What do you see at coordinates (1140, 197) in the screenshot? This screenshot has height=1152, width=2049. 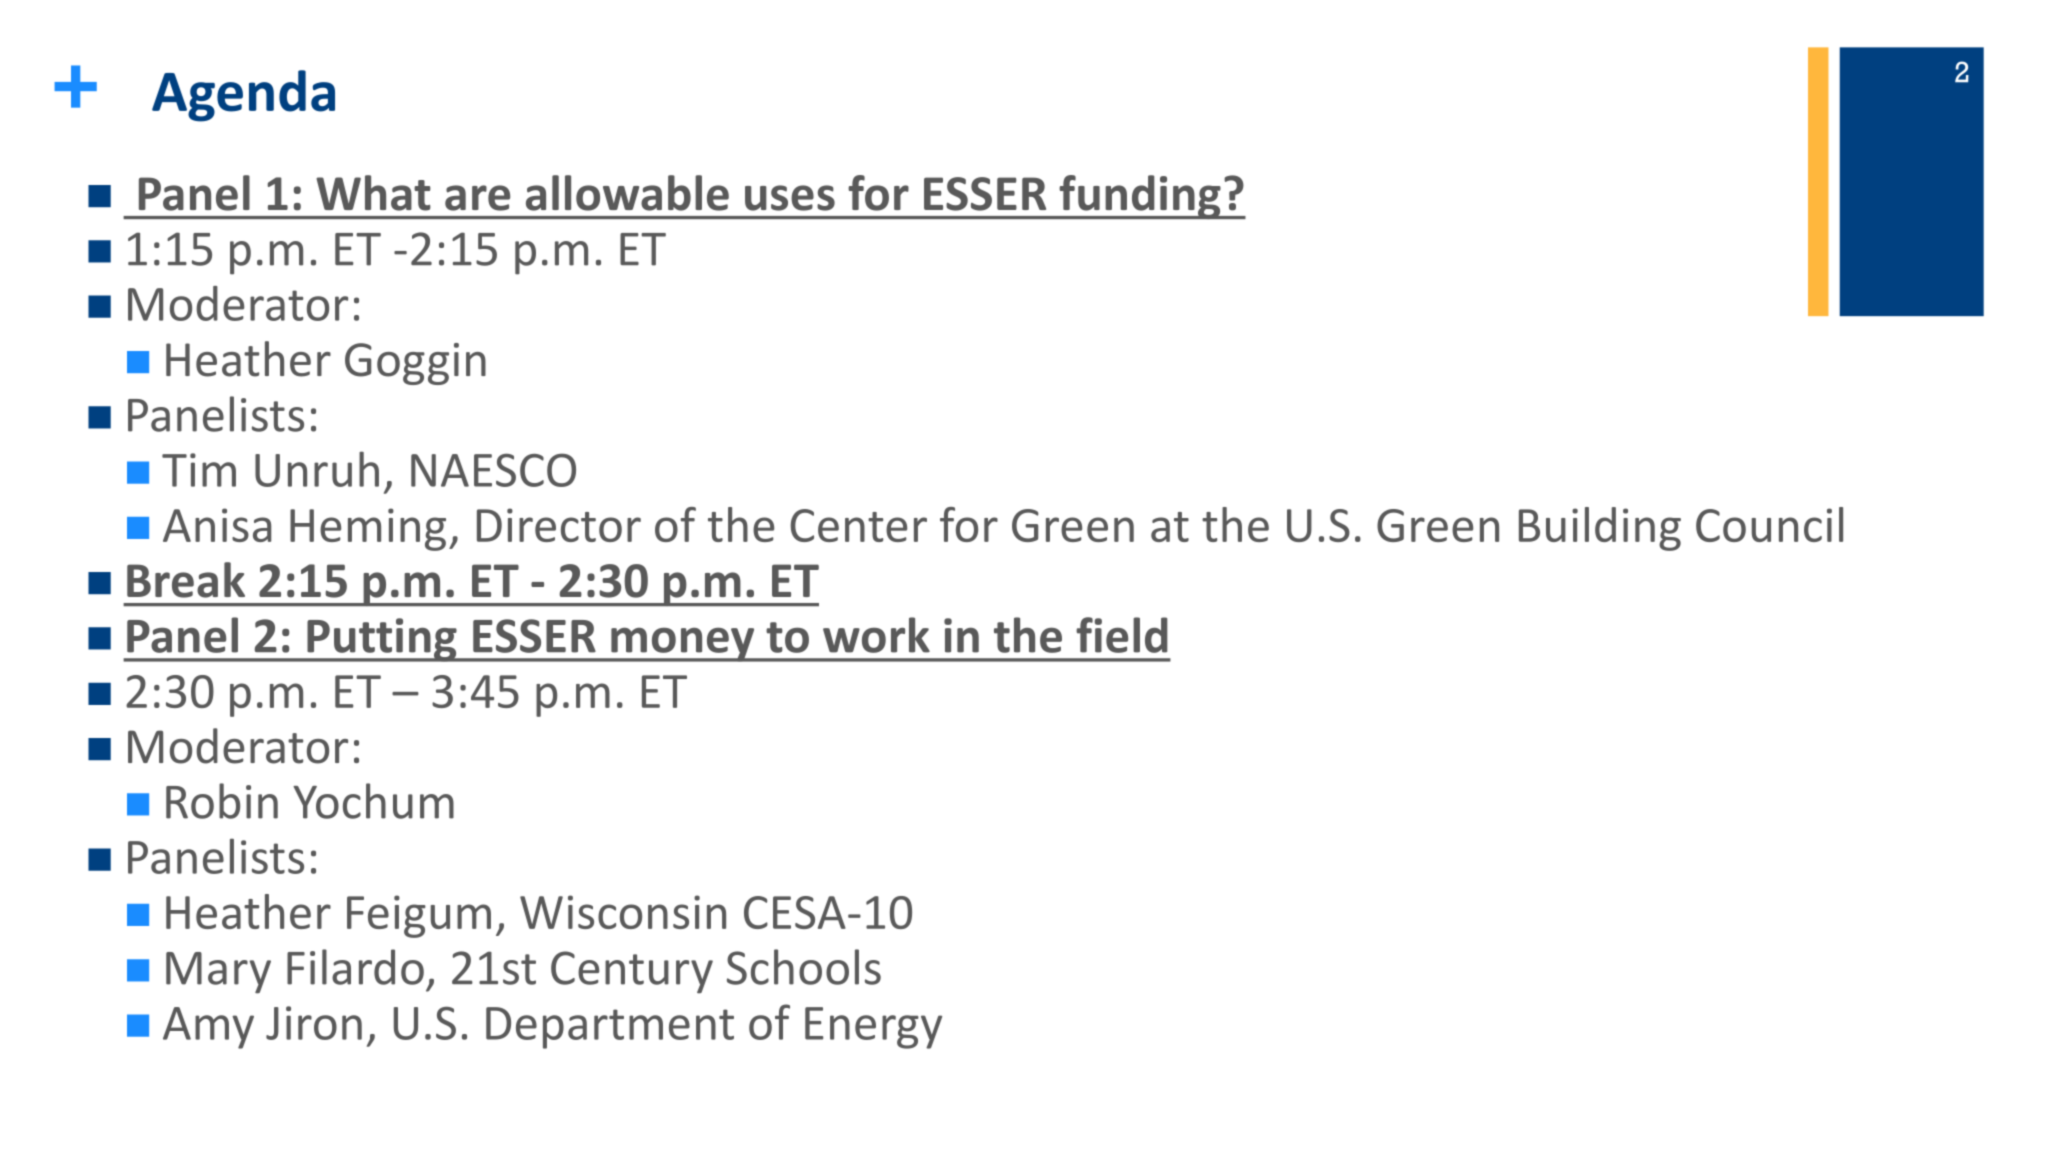 I see `funding` at bounding box center [1140, 197].
